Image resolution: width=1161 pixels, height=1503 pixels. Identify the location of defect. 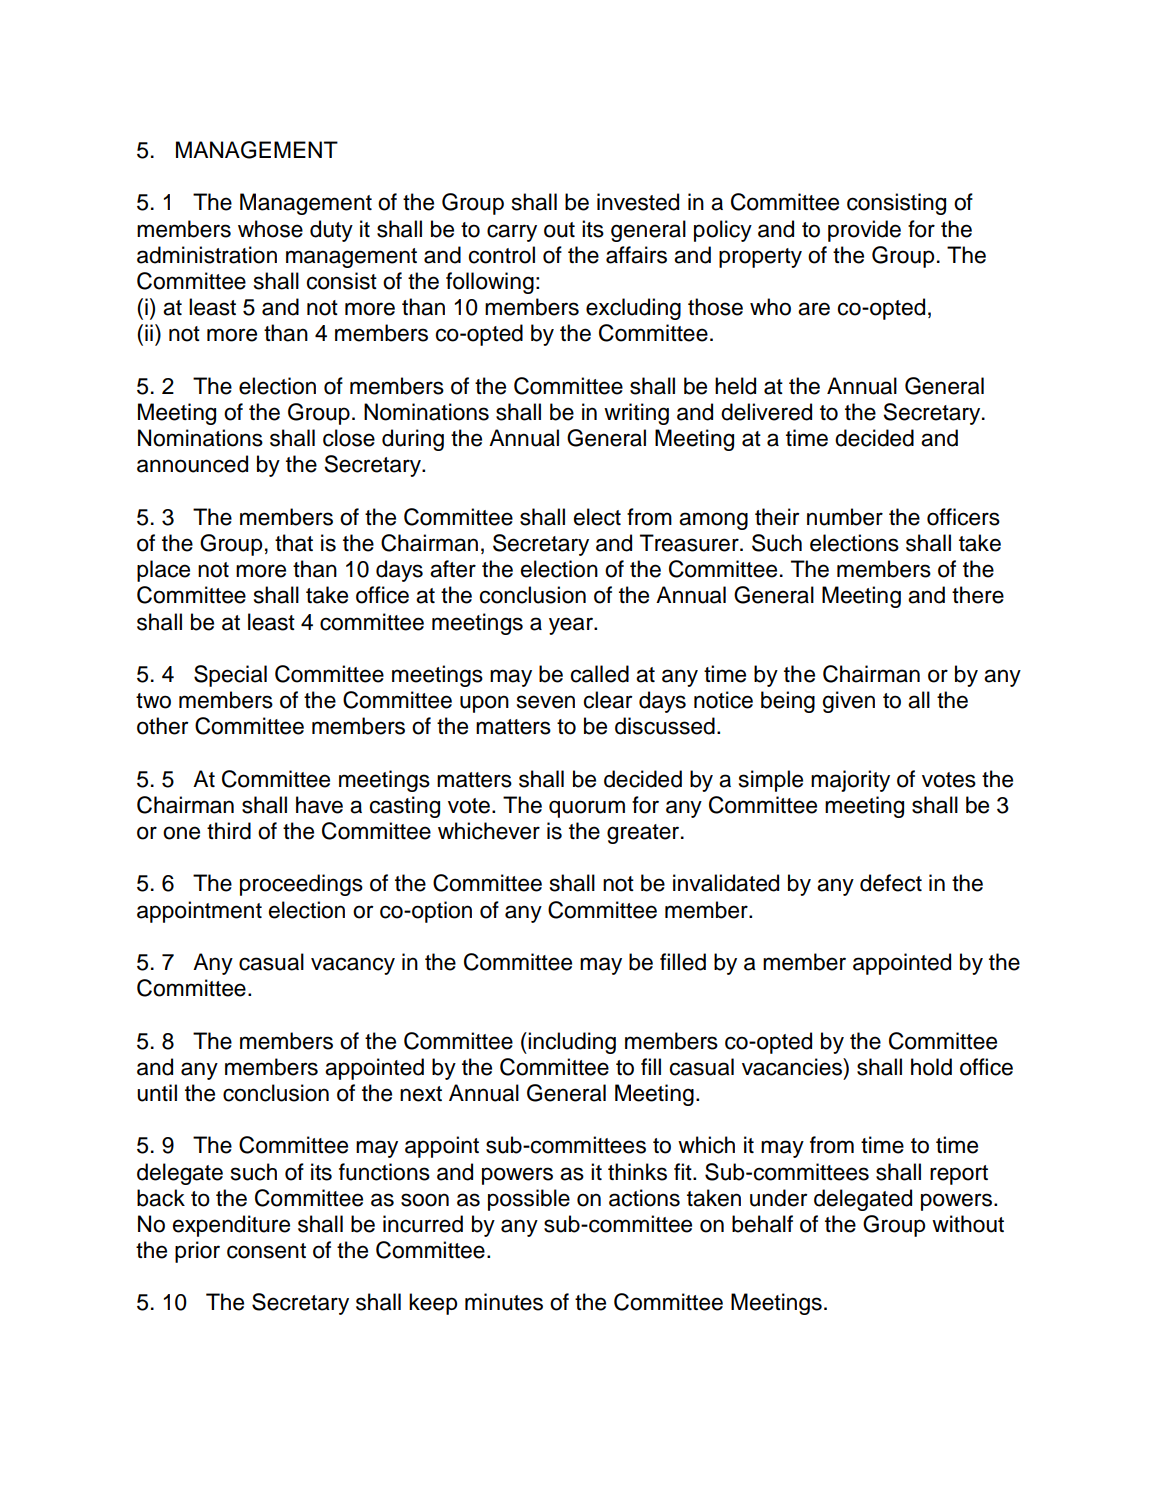
(891, 883).
